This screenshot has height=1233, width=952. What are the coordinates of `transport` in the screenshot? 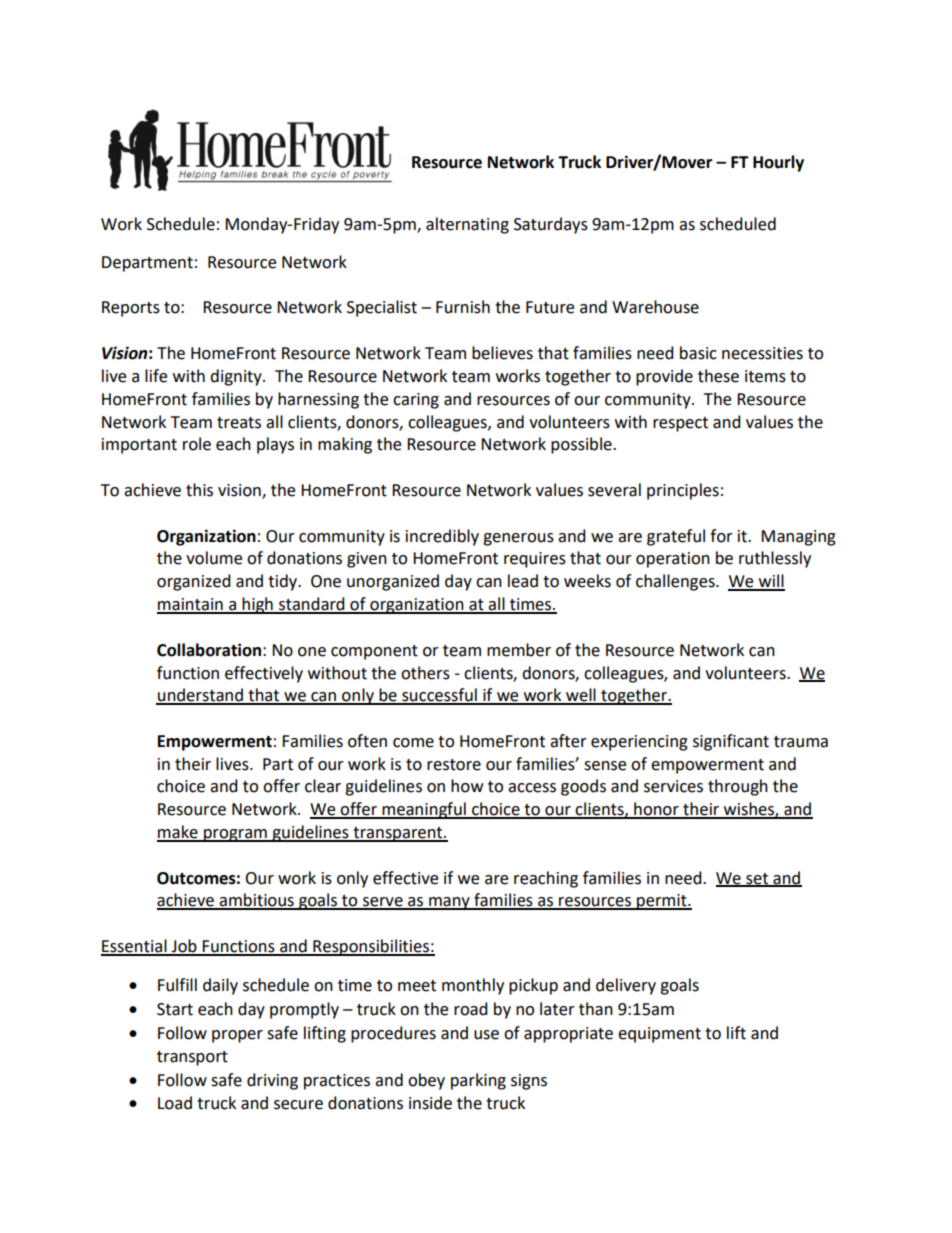 It's located at (192, 1058).
